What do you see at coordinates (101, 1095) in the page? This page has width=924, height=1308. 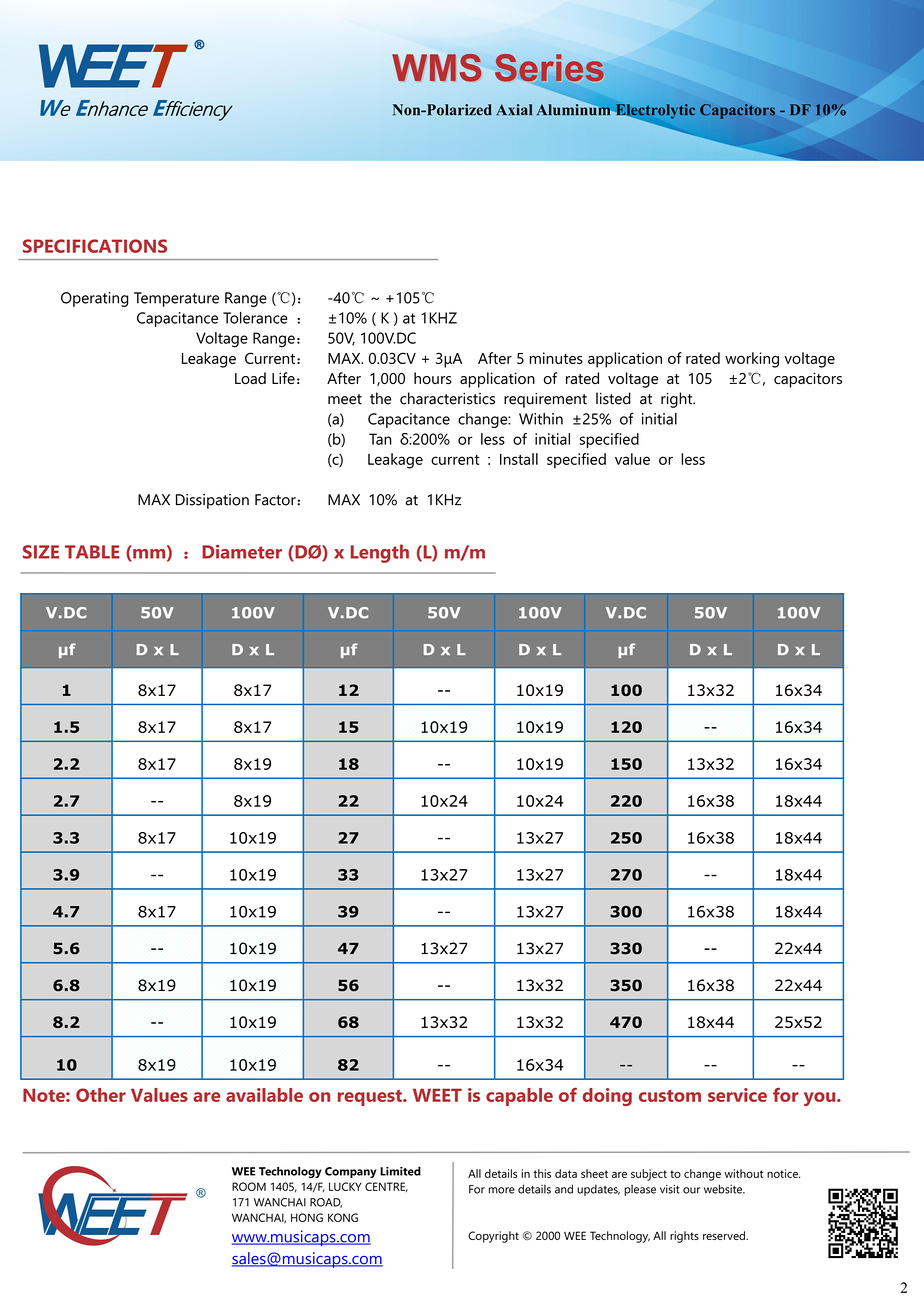 I see `Other` at bounding box center [101, 1095].
